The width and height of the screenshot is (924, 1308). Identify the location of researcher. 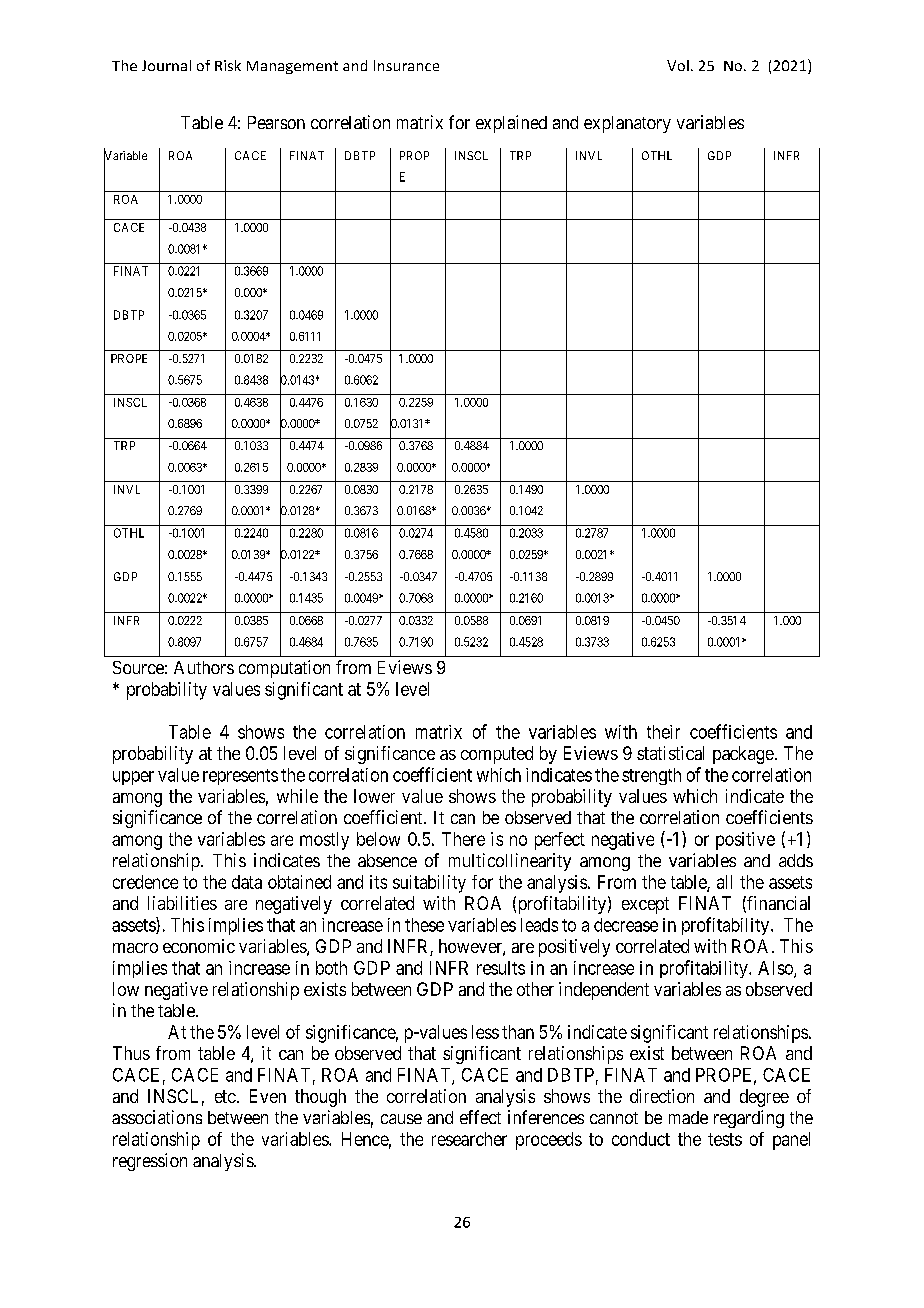
(469, 1139).
